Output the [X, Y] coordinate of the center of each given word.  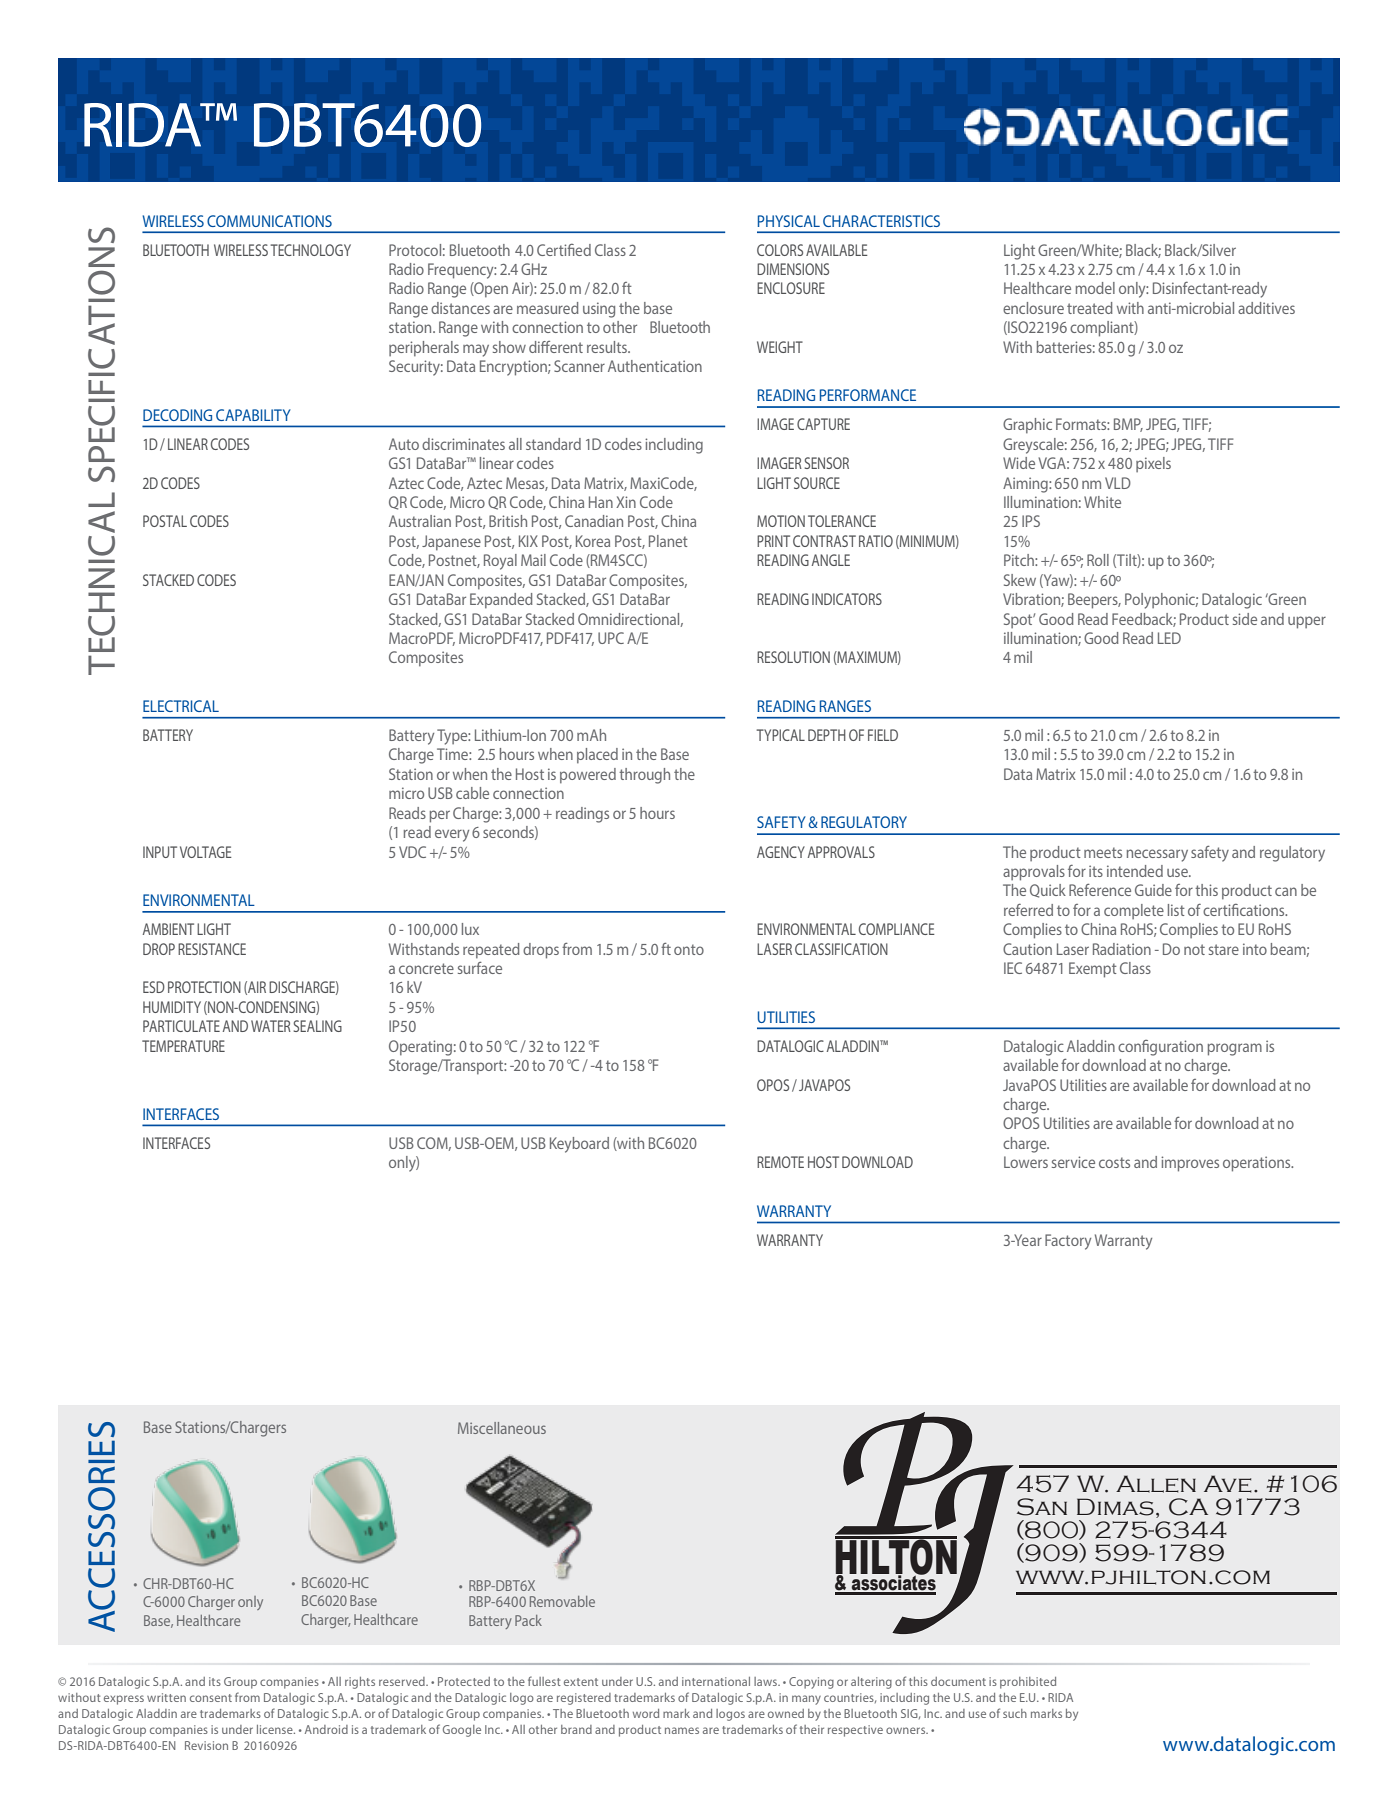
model [1095, 288]
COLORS [780, 250]
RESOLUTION [793, 657]
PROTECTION [204, 987]
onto [689, 949]
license [276, 1729]
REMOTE [780, 1162]
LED [1169, 638]
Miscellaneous [502, 1428]
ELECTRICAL [181, 706]
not [1194, 949]
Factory [1068, 1242]
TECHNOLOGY [310, 250]
